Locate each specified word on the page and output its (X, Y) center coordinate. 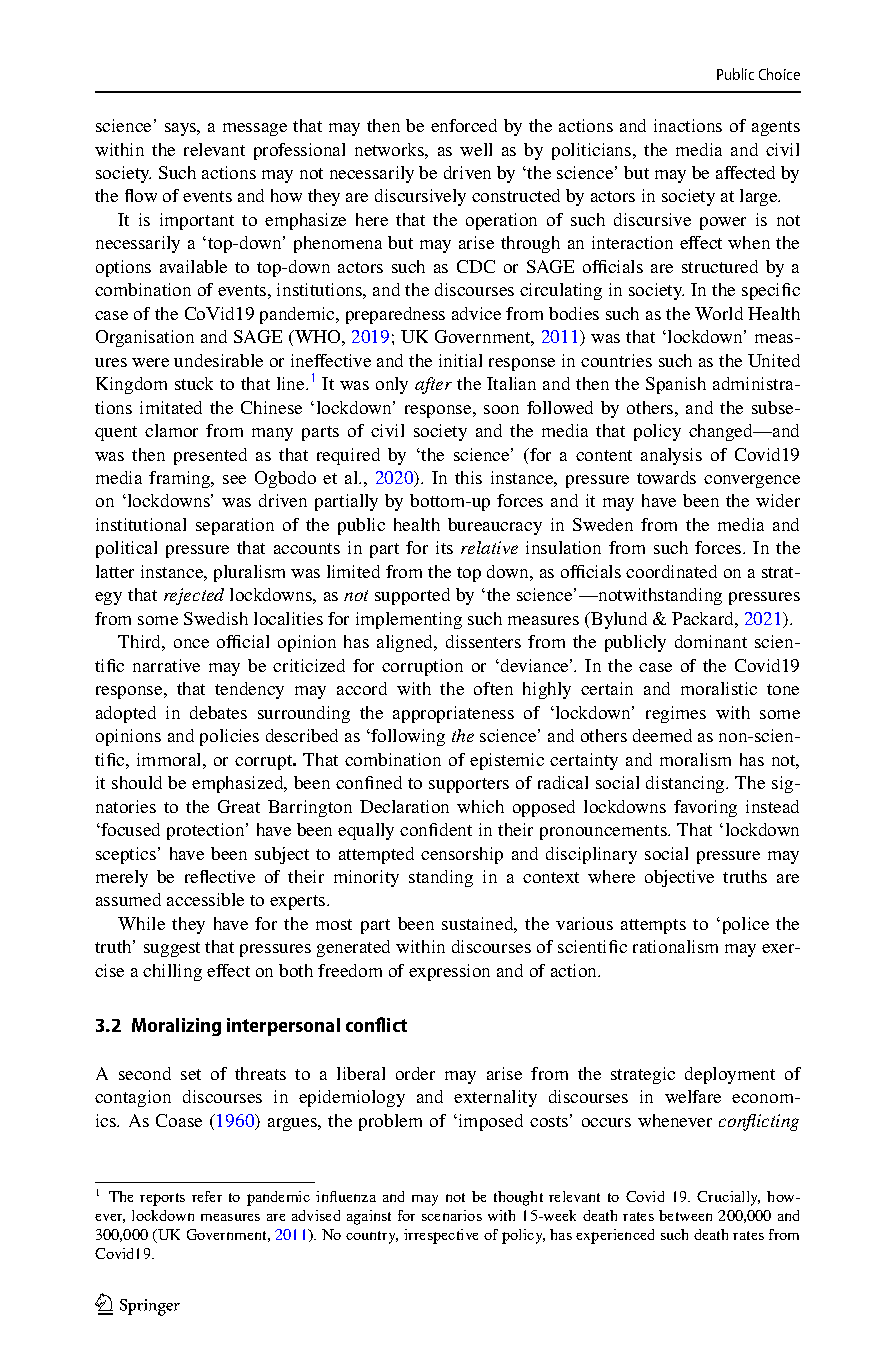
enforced (464, 125)
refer (207, 1196)
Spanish (676, 385)
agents (776, 128)
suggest (172, 949)
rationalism (675, 946)
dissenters (483, 641)
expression (449, 972)
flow (141, 195)
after (433, 385)
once (191, 643)
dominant (711, 641)
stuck (194, 383)
